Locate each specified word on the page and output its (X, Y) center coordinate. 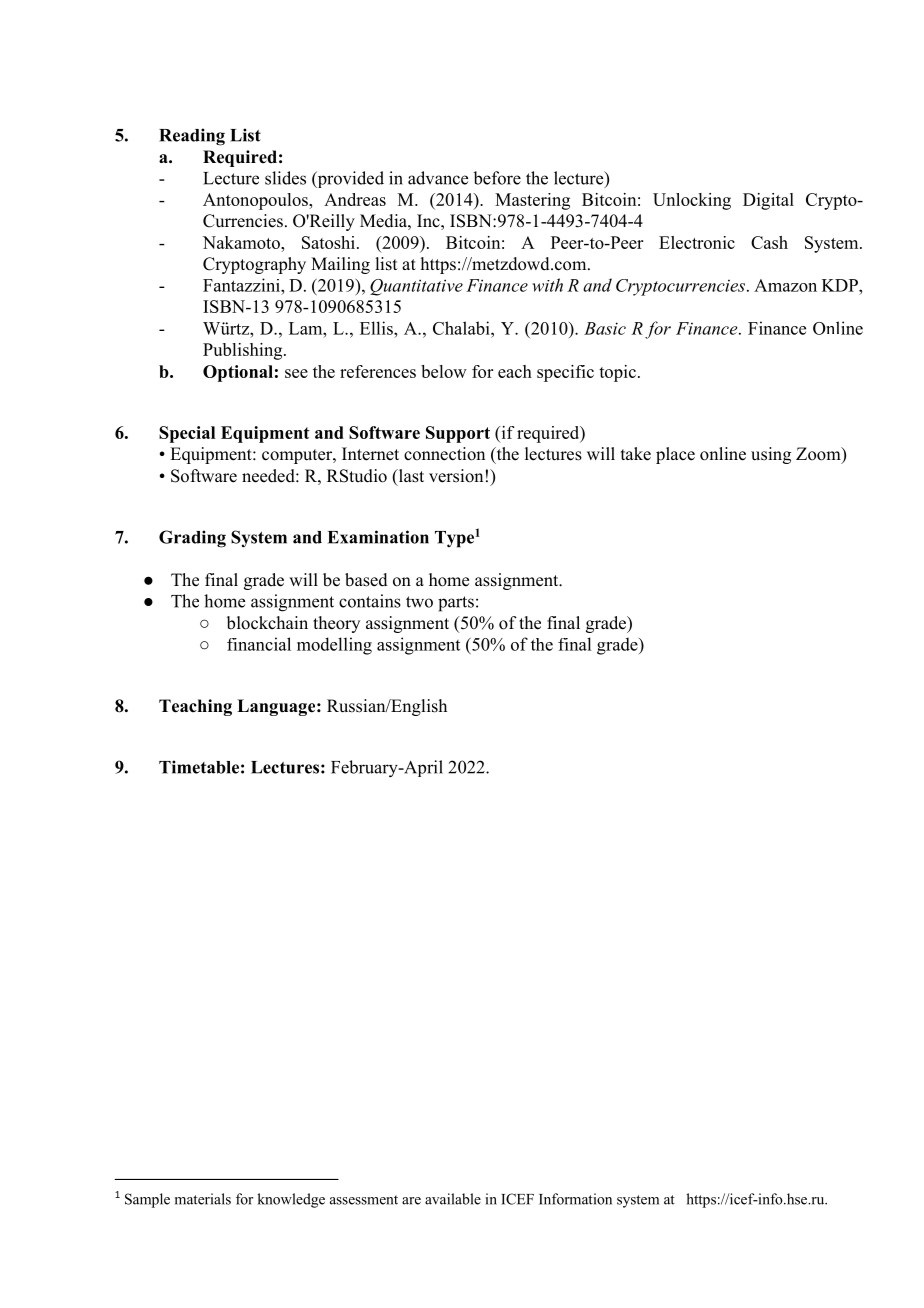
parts (456, 604)
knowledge (291, 1200)
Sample (147, 1200)
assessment (364, 1200)
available (453, 1199)
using (771, 455)
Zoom (819, 455)
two (419, 602)
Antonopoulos (256, 201)
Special (187, 434)
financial (259, 644)
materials (203, 1199)
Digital (768, 201)
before (497, 178)
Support (458, 434)
